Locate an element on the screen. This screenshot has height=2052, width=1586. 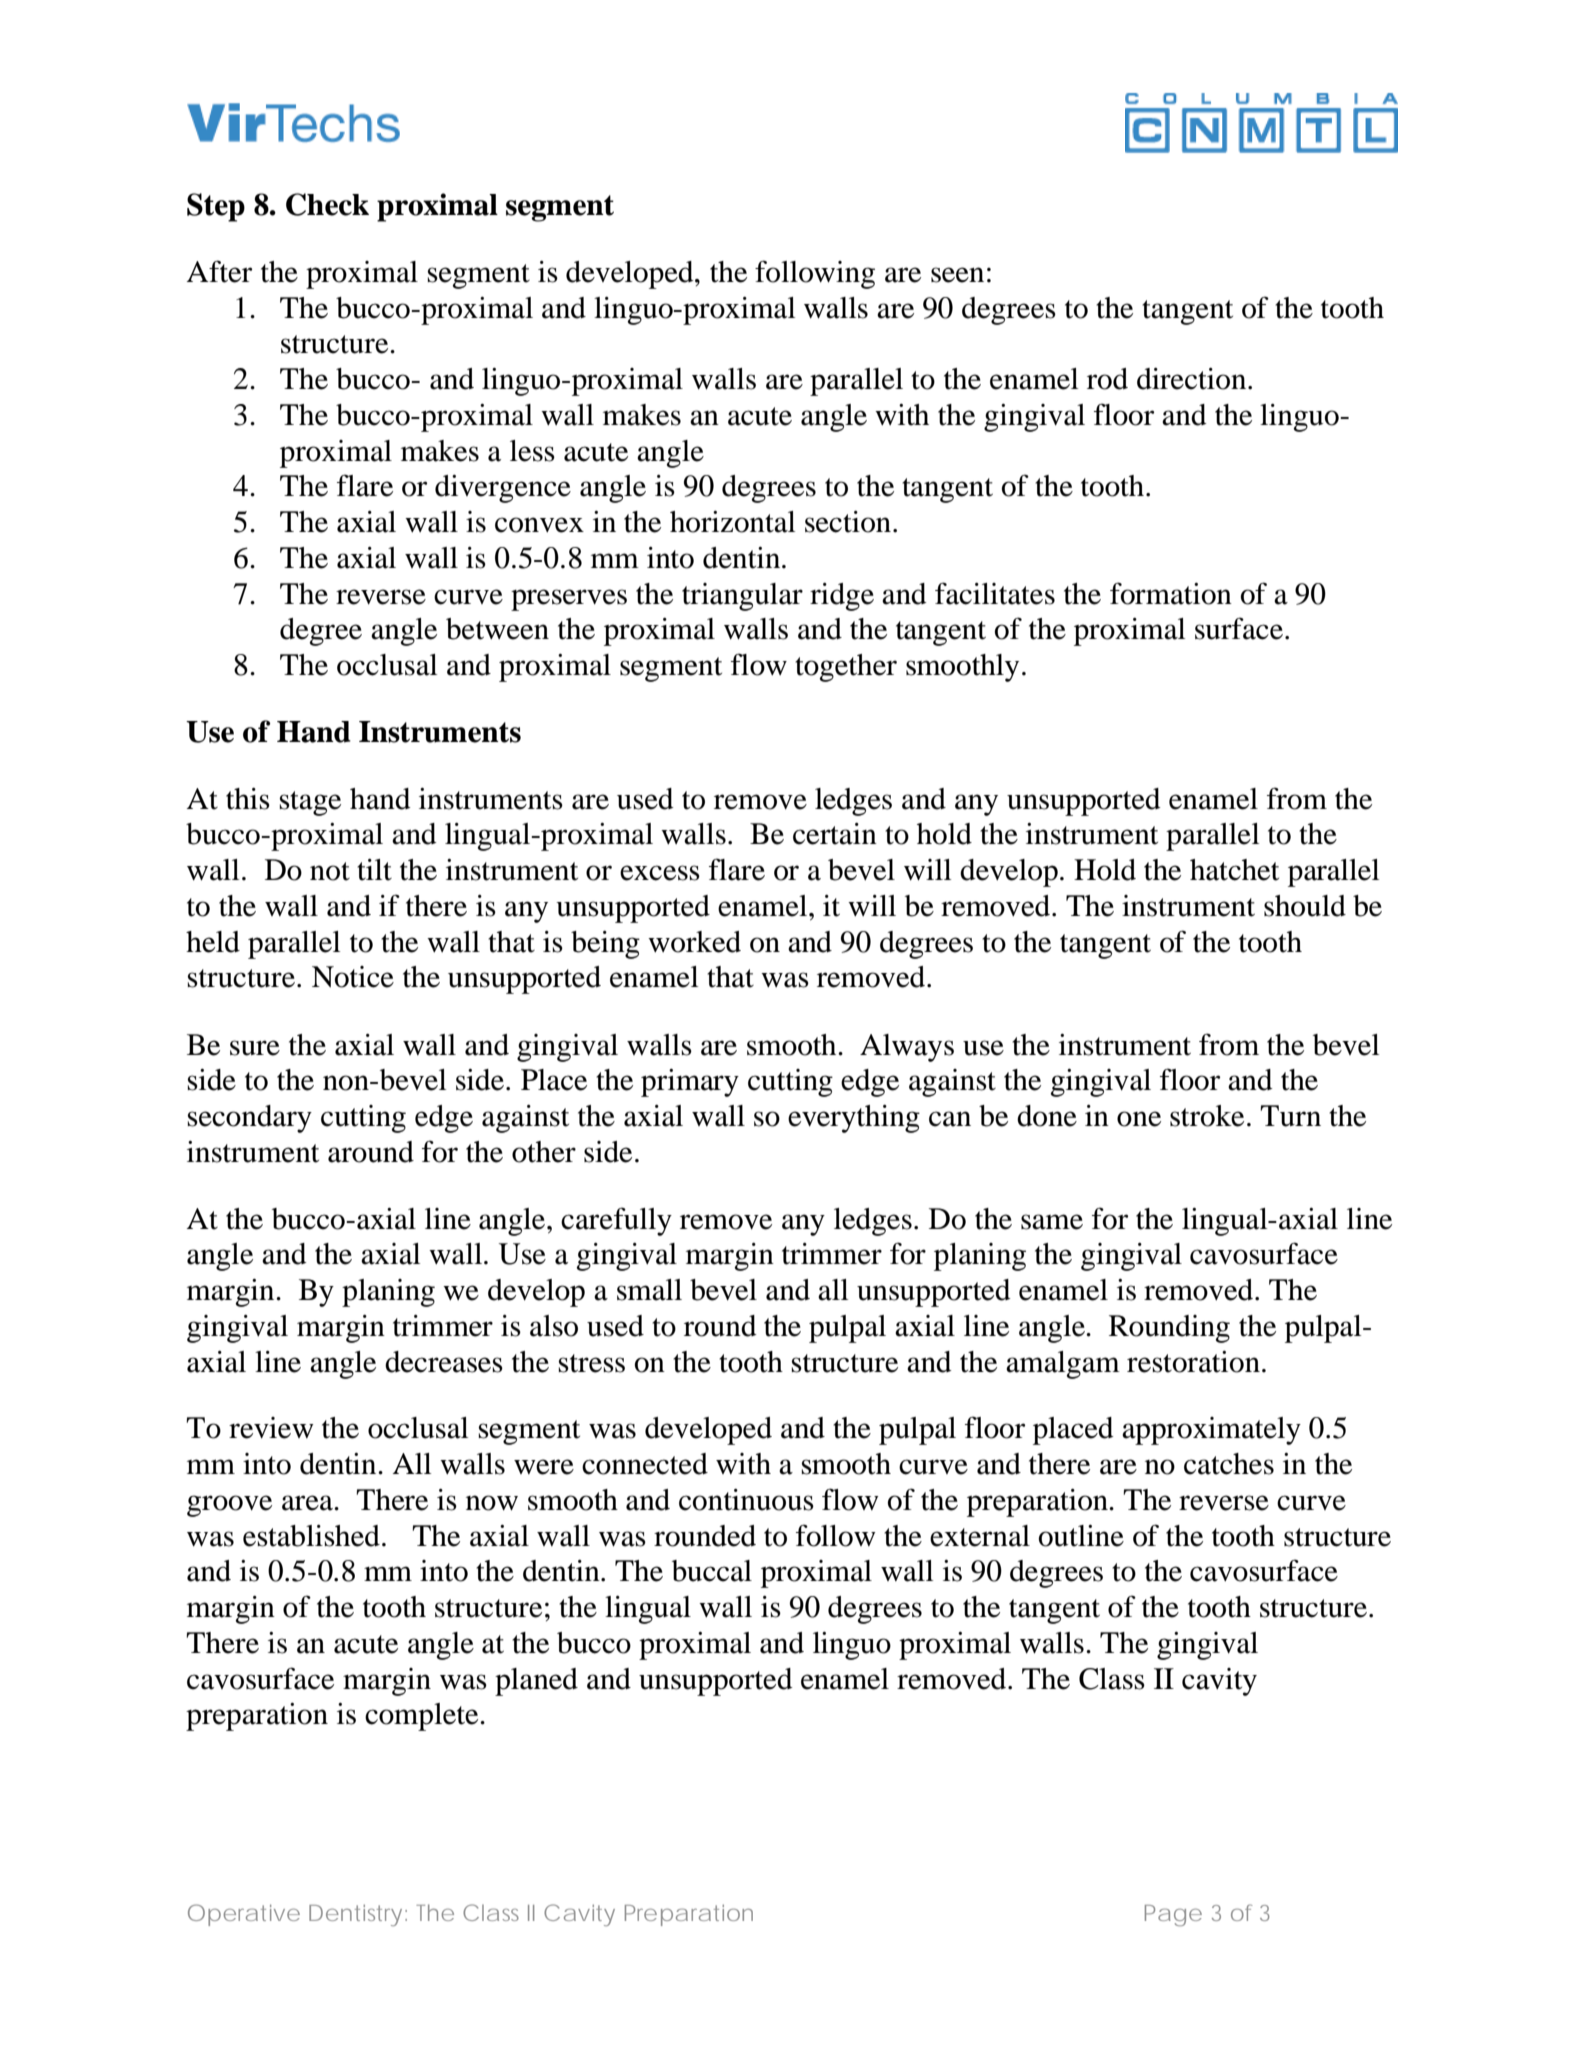
Check is located at coordinates (327, 204).
